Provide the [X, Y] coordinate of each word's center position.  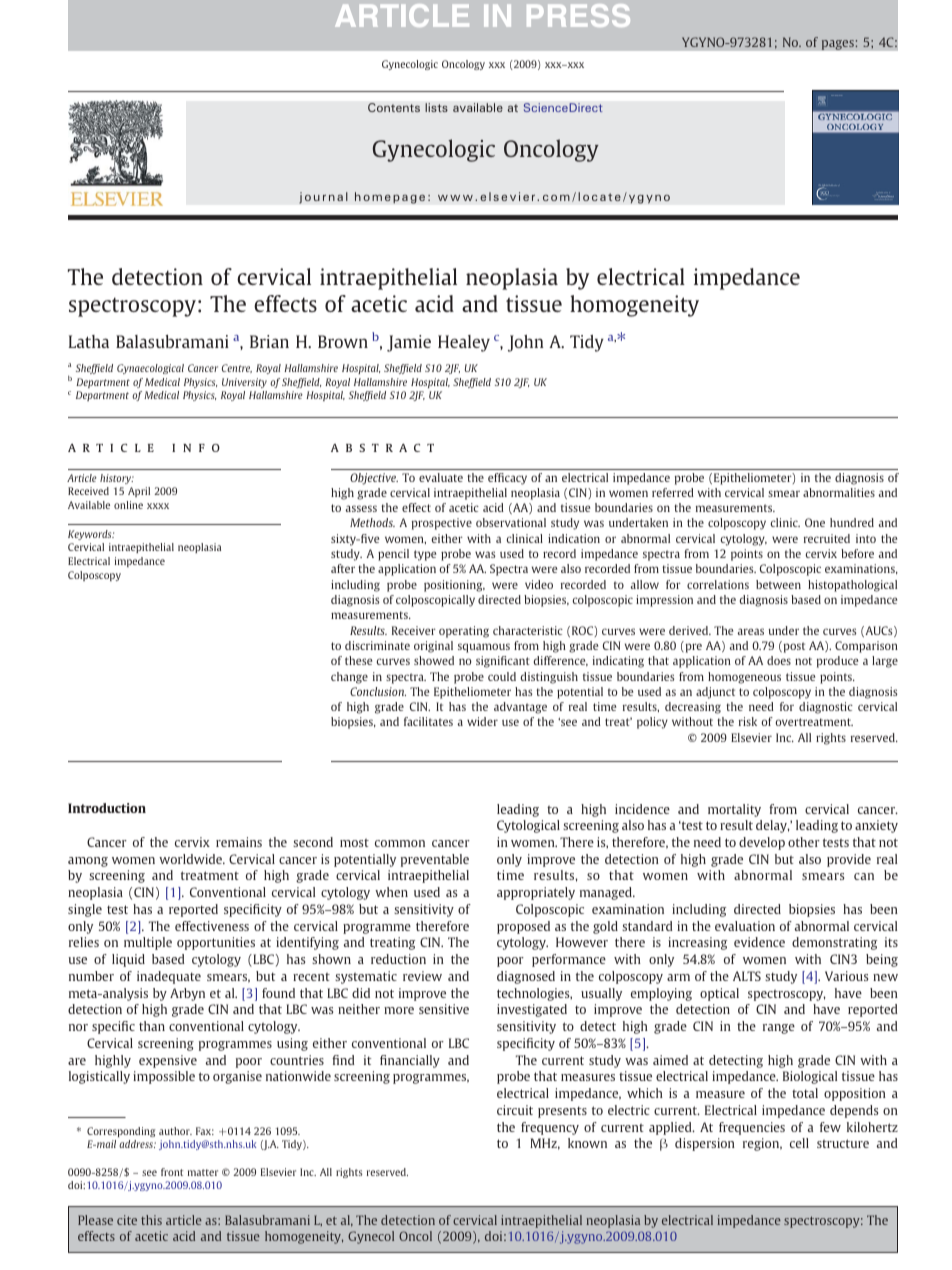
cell [799, 1143]
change [349, 678]
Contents [394, 107]
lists [436, 107]
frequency [550, 1128]
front [172, 1172]
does [779, 660]
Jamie [409, 343]
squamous [484, 648]
